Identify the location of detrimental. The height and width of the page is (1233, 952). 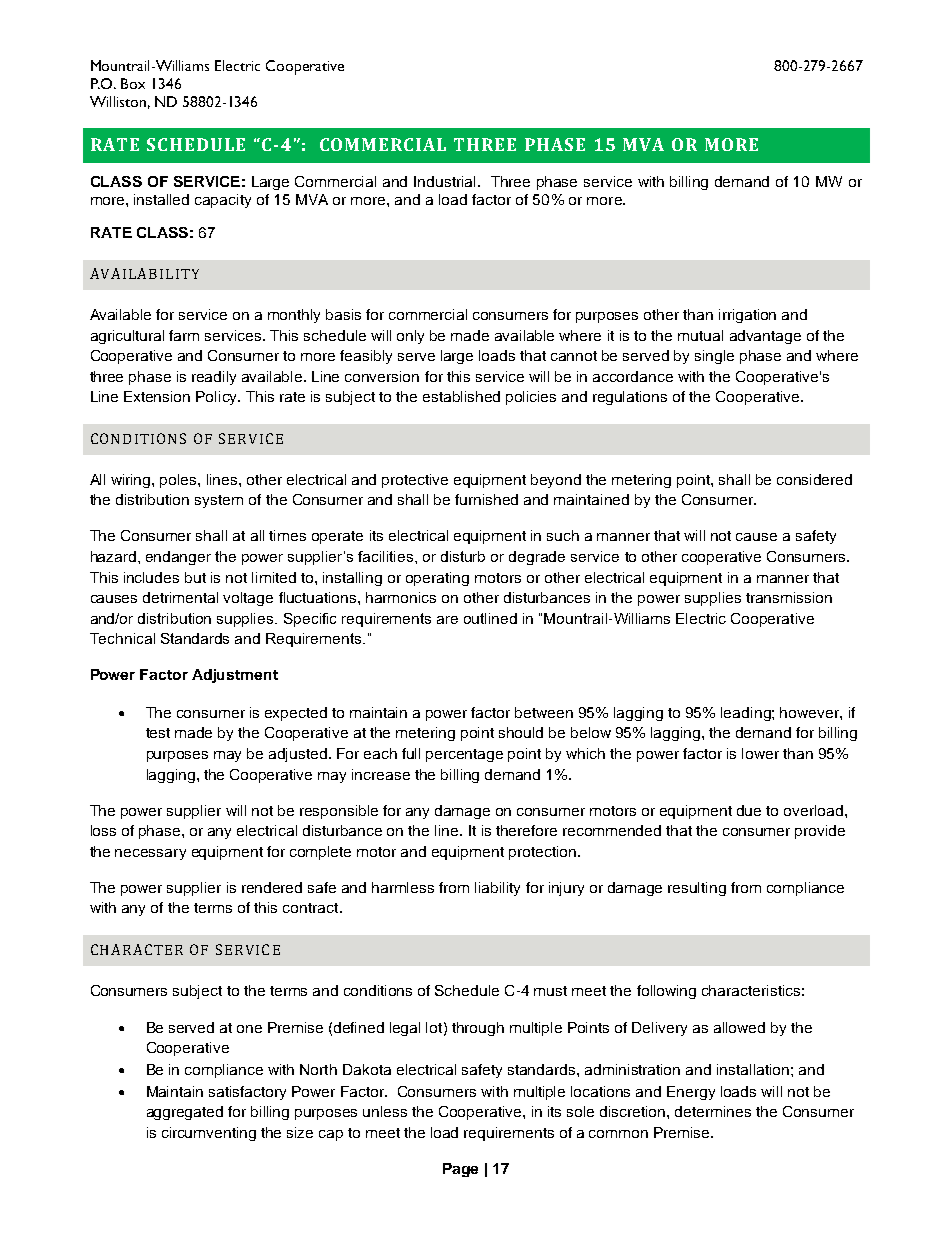
(180, 597).
